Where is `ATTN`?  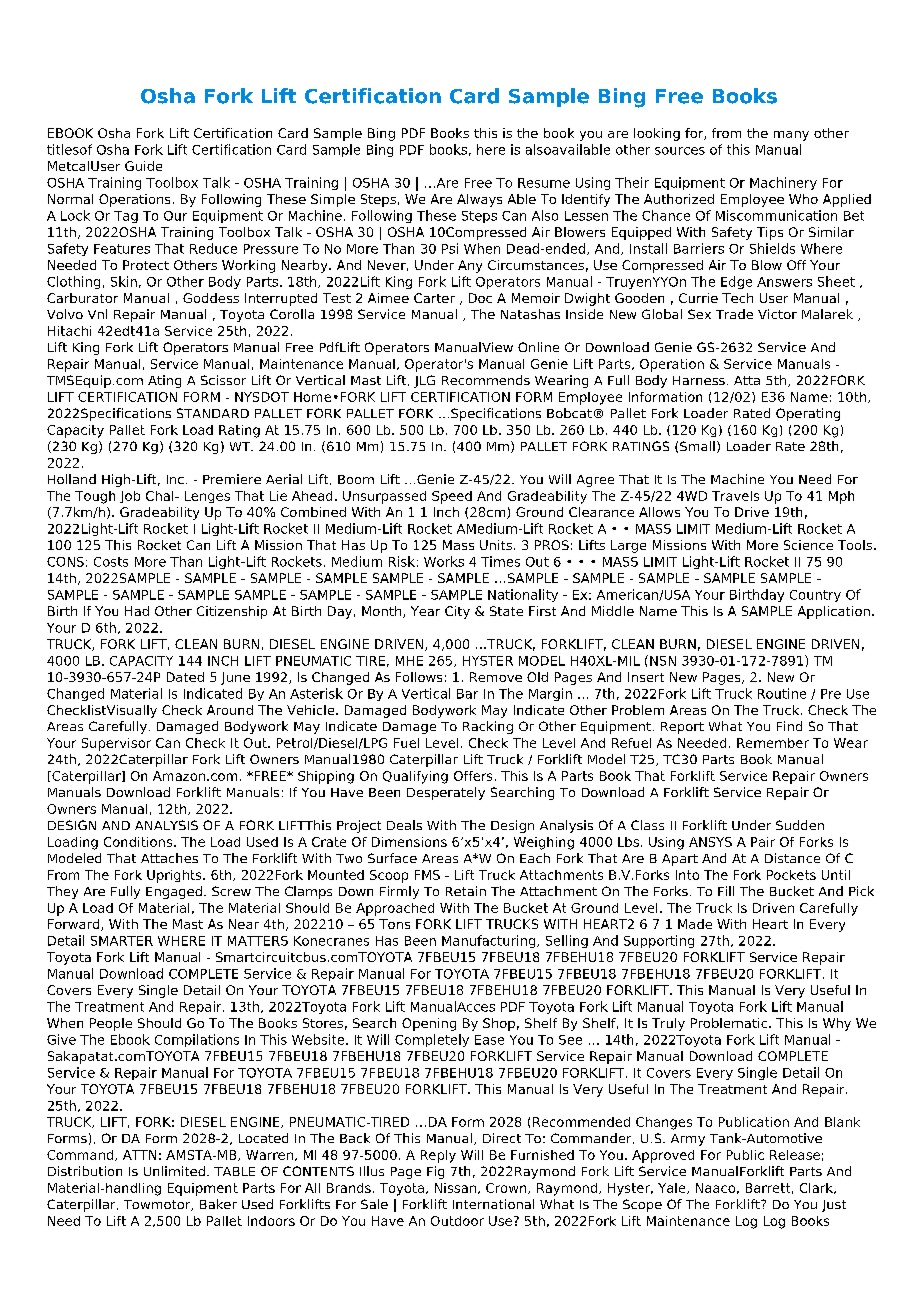 ATTN is located at coordinates (139, 1155).
